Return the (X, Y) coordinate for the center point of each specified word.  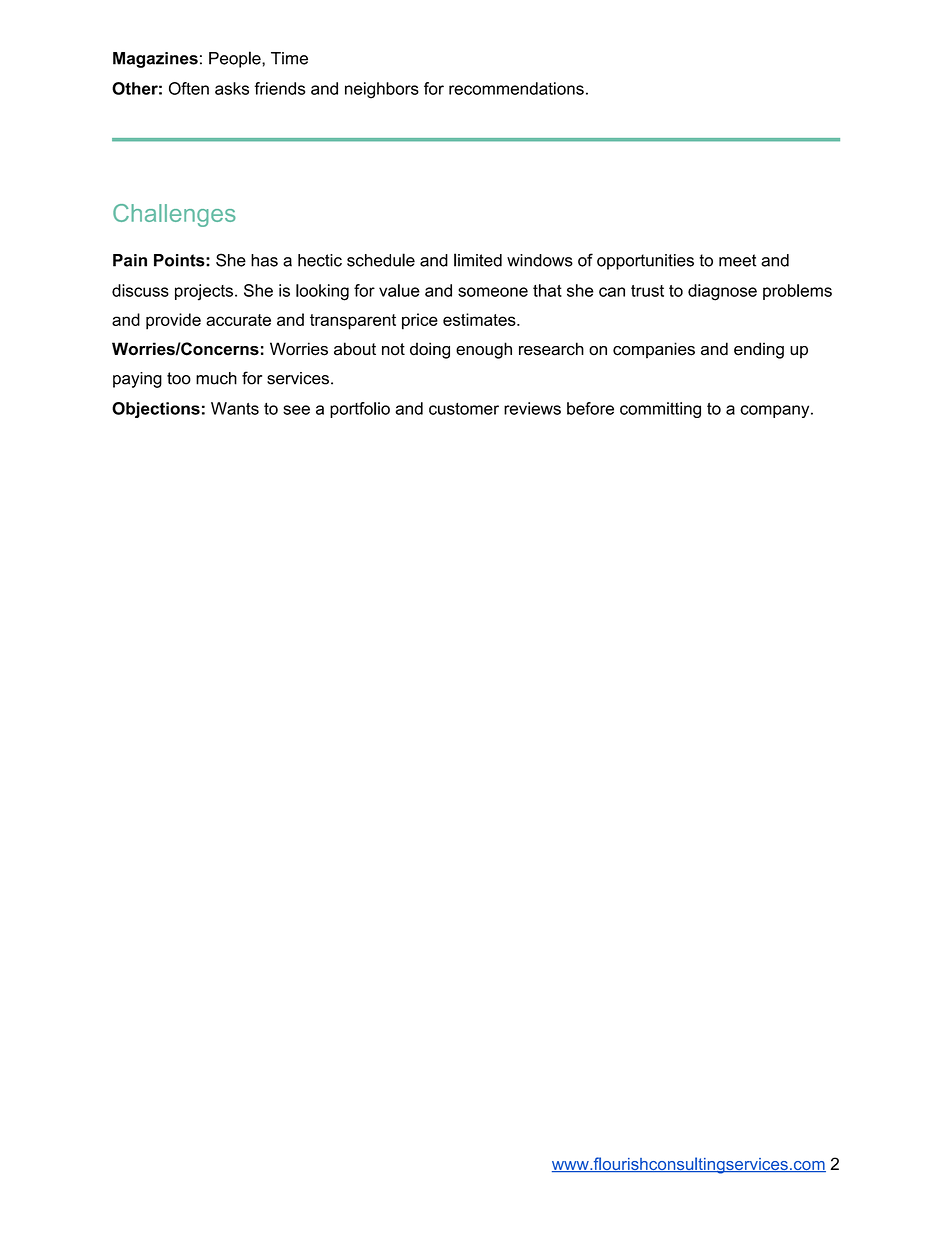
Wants (235, 408)
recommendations (516, 88)
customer (464, 409)
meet (737, 260)
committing (660, 410)
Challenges (174, 215)
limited (478, 260)
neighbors (382, 90)
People (236, 59)
